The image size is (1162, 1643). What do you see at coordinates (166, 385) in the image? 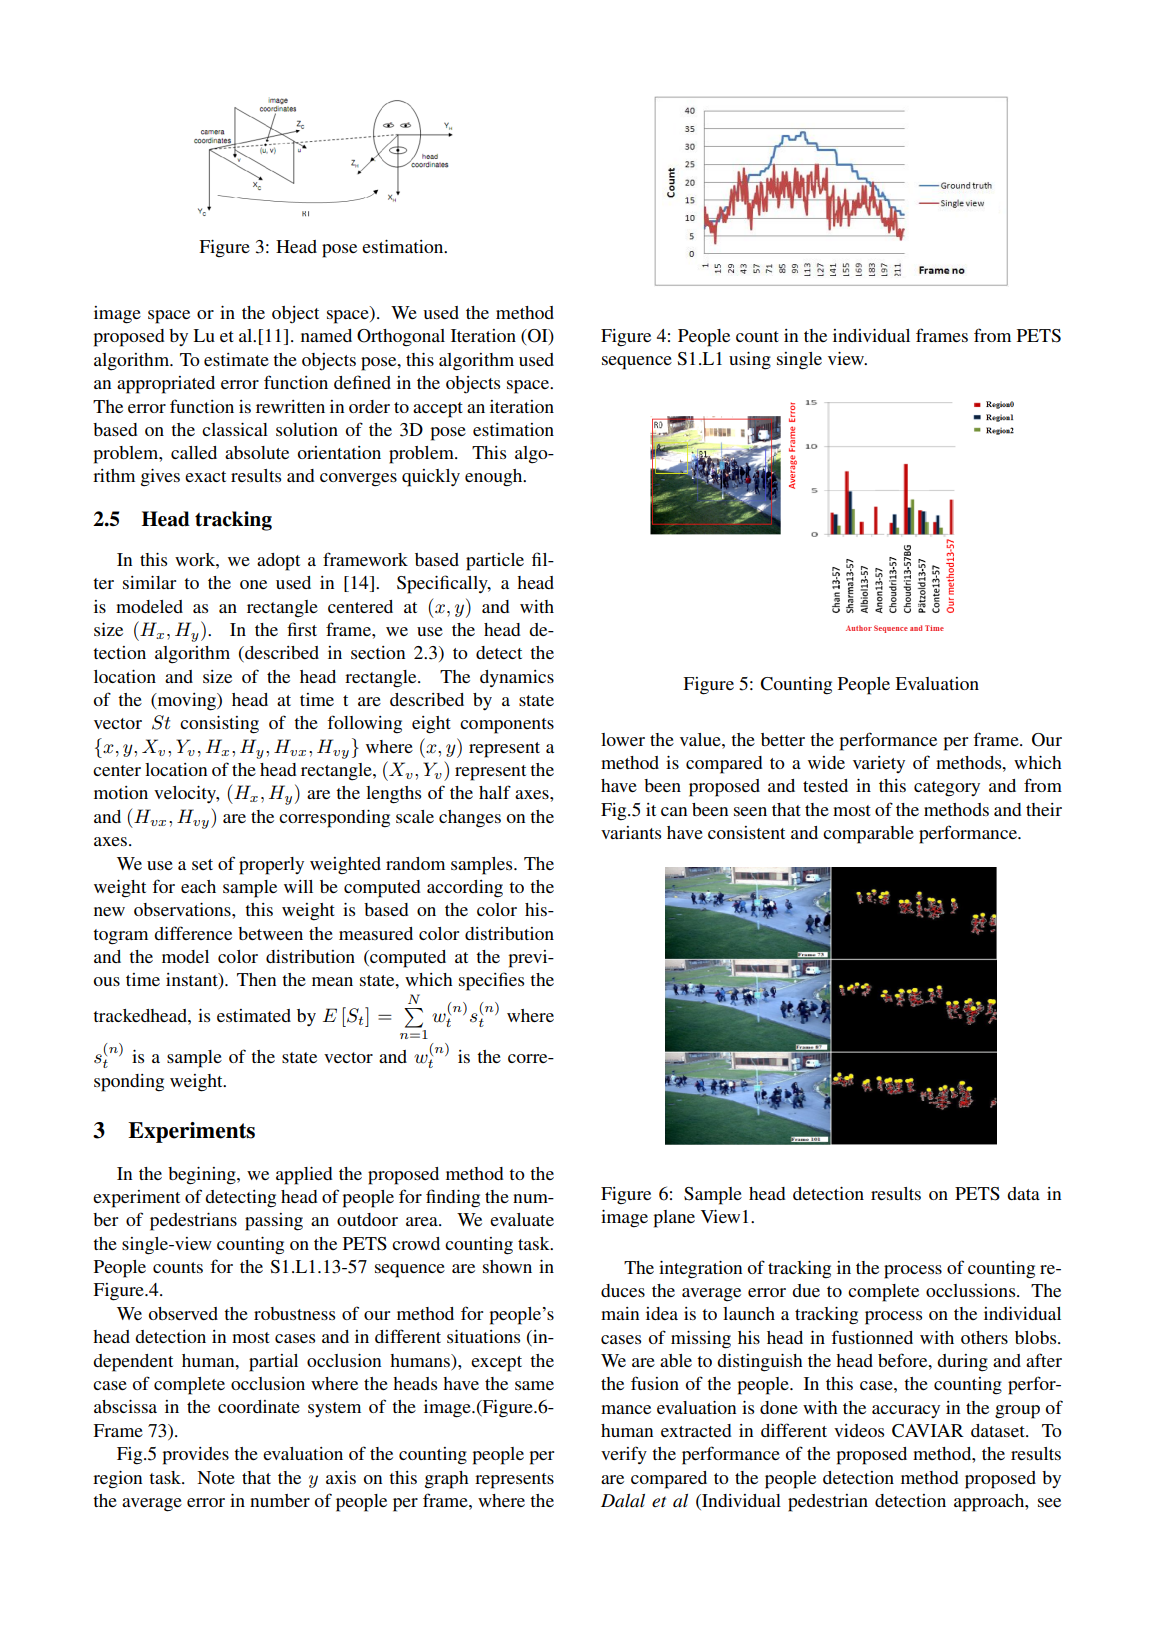
I see `appropriated` at bounding box center [166, 385].
